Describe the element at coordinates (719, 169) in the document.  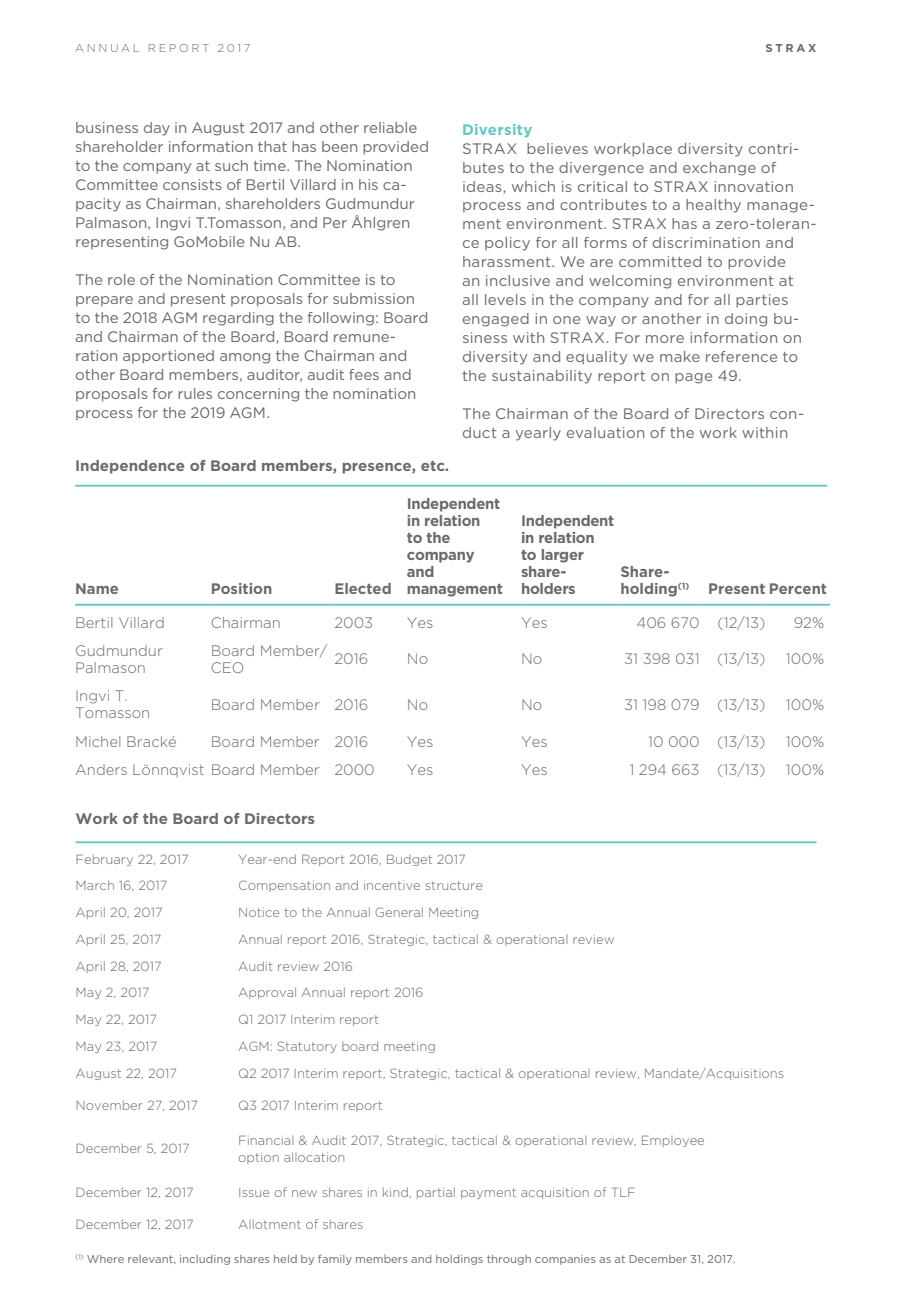
I see `exchange` at that location.
